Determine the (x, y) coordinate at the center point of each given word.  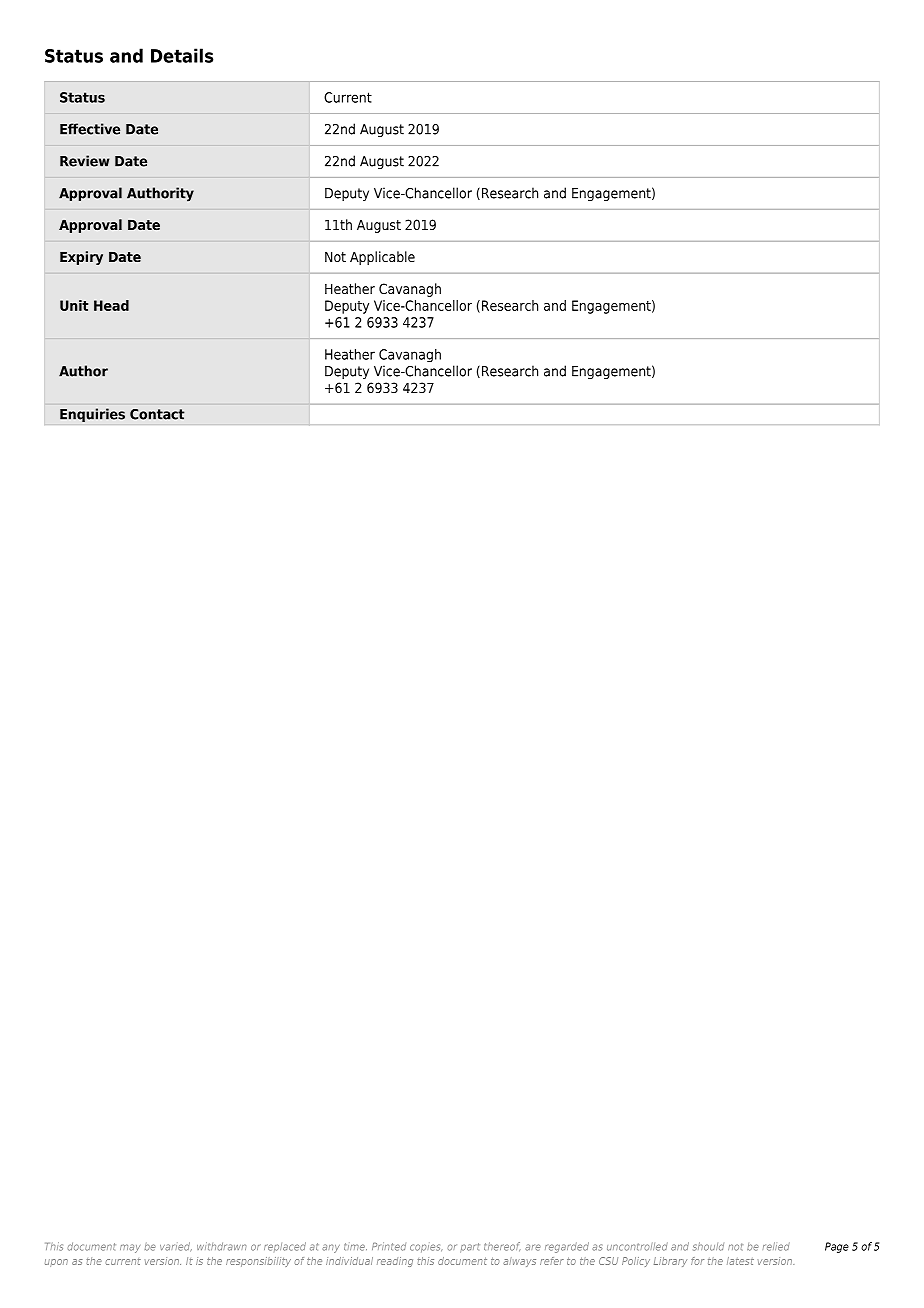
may (130, 1248)
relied (776, 1246)
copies (426, 1248)
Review (84, 161)
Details (182, 55)
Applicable (382, 258)
